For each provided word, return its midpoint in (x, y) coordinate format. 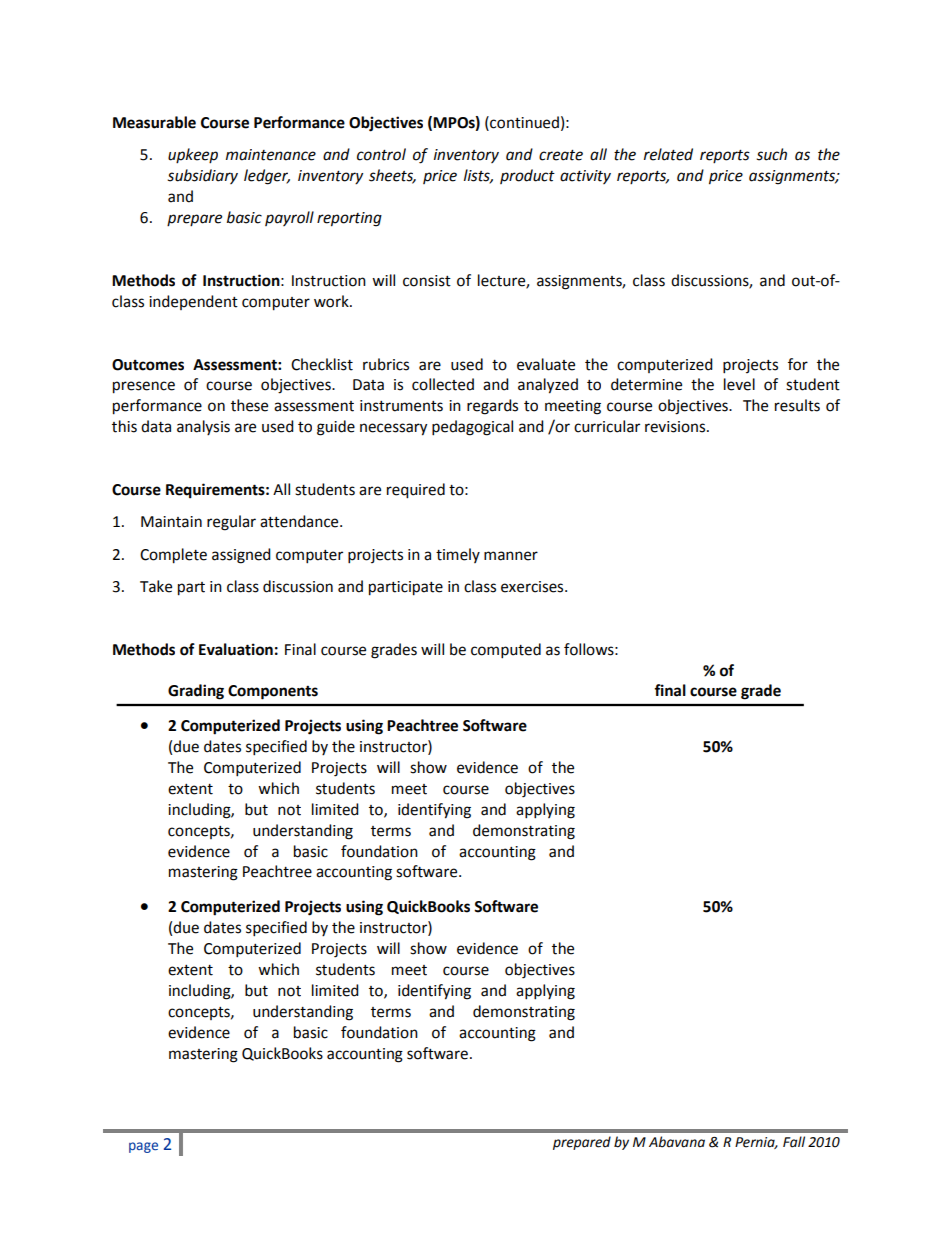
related (668, 154)
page (143, 1147)
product (527, 176)
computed (506, 651)
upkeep (193, 155)
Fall (794, 1142)
